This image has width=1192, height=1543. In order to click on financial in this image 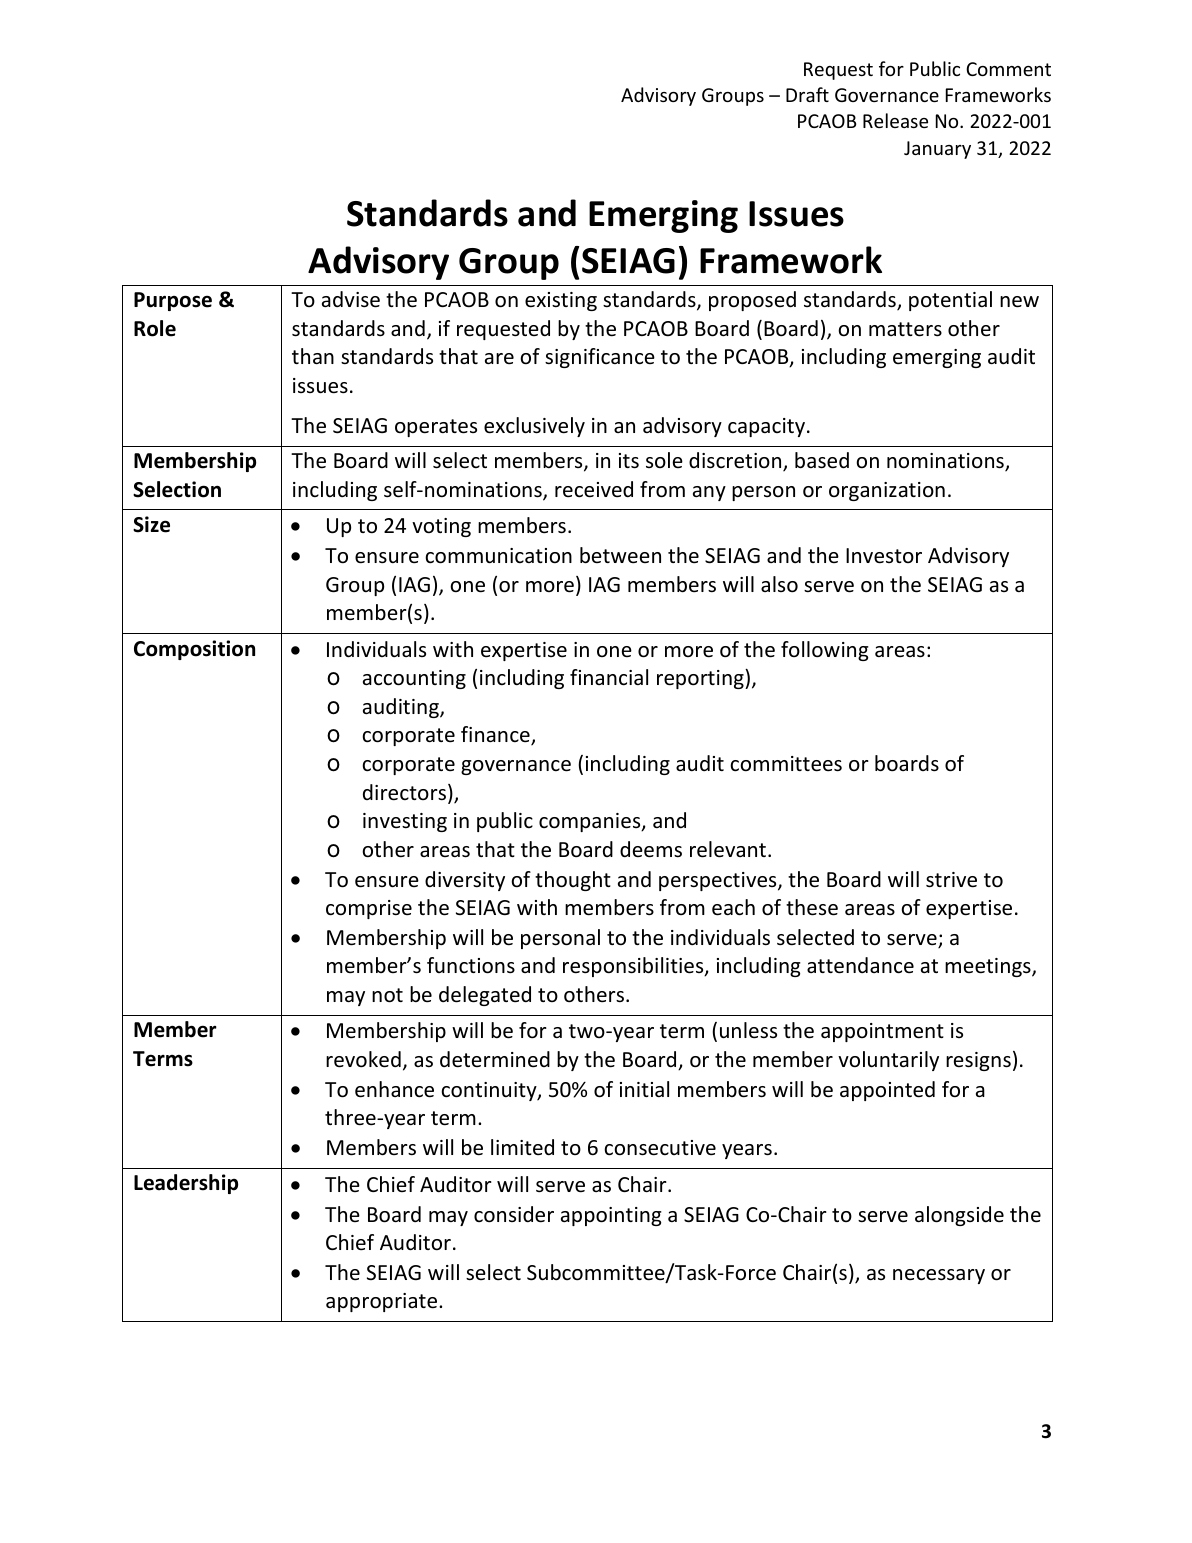, I will do `click(609, 677)`.
